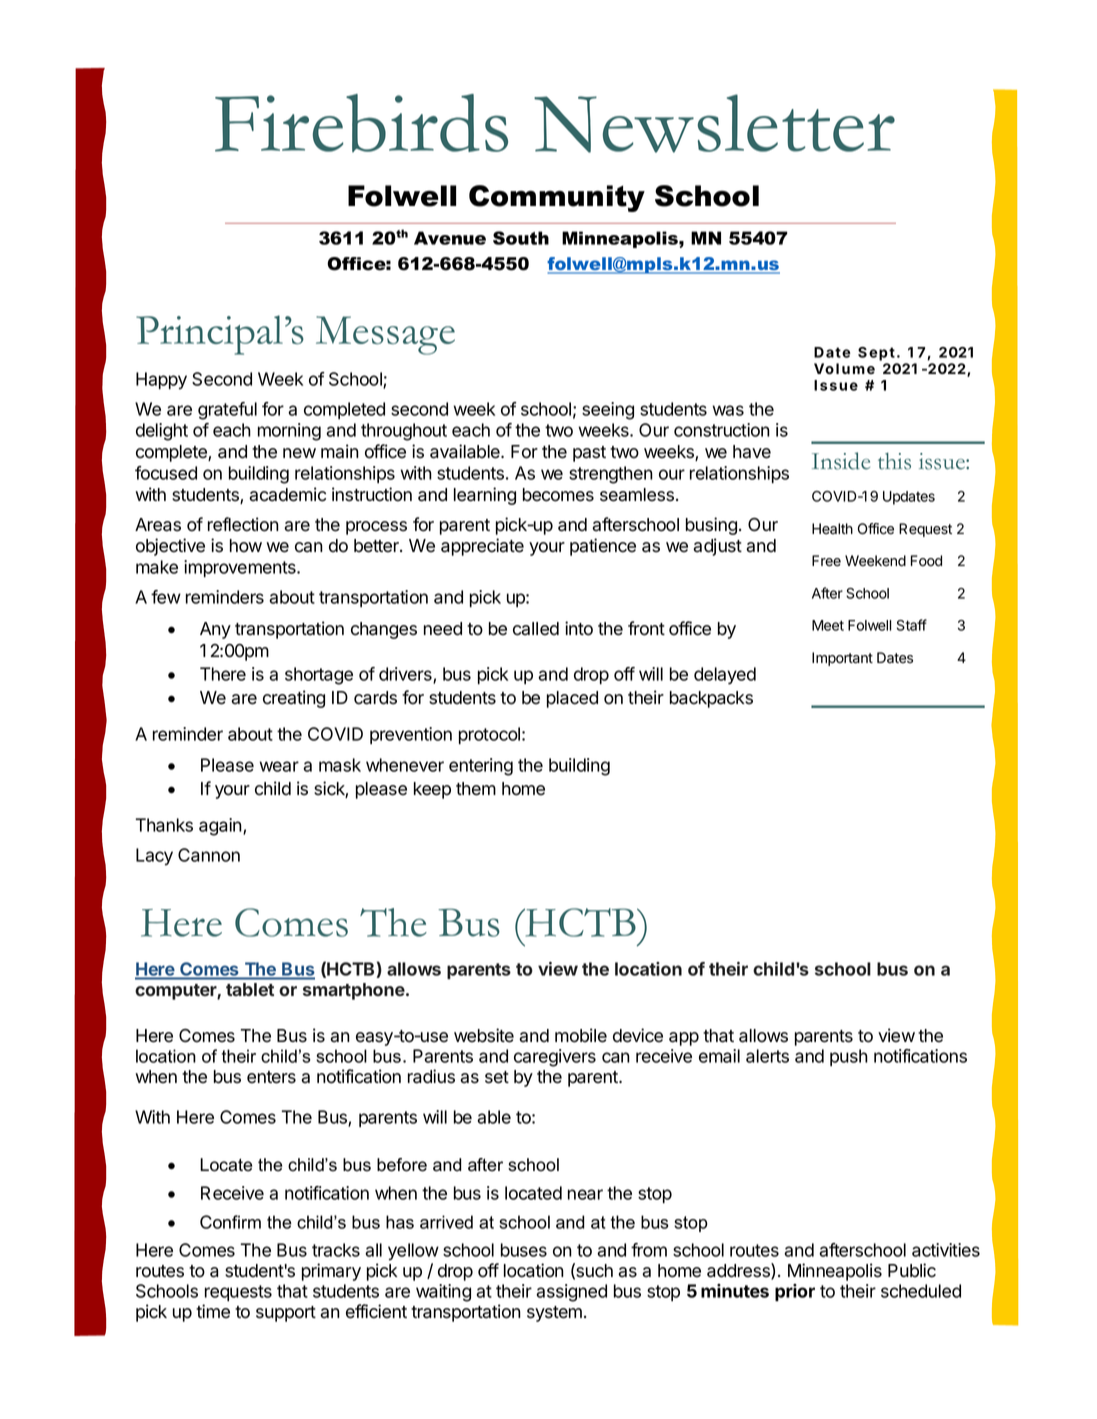  Describe the element at coordinates (450, 238) in the screenshot. I see `Avenue` at that location.
